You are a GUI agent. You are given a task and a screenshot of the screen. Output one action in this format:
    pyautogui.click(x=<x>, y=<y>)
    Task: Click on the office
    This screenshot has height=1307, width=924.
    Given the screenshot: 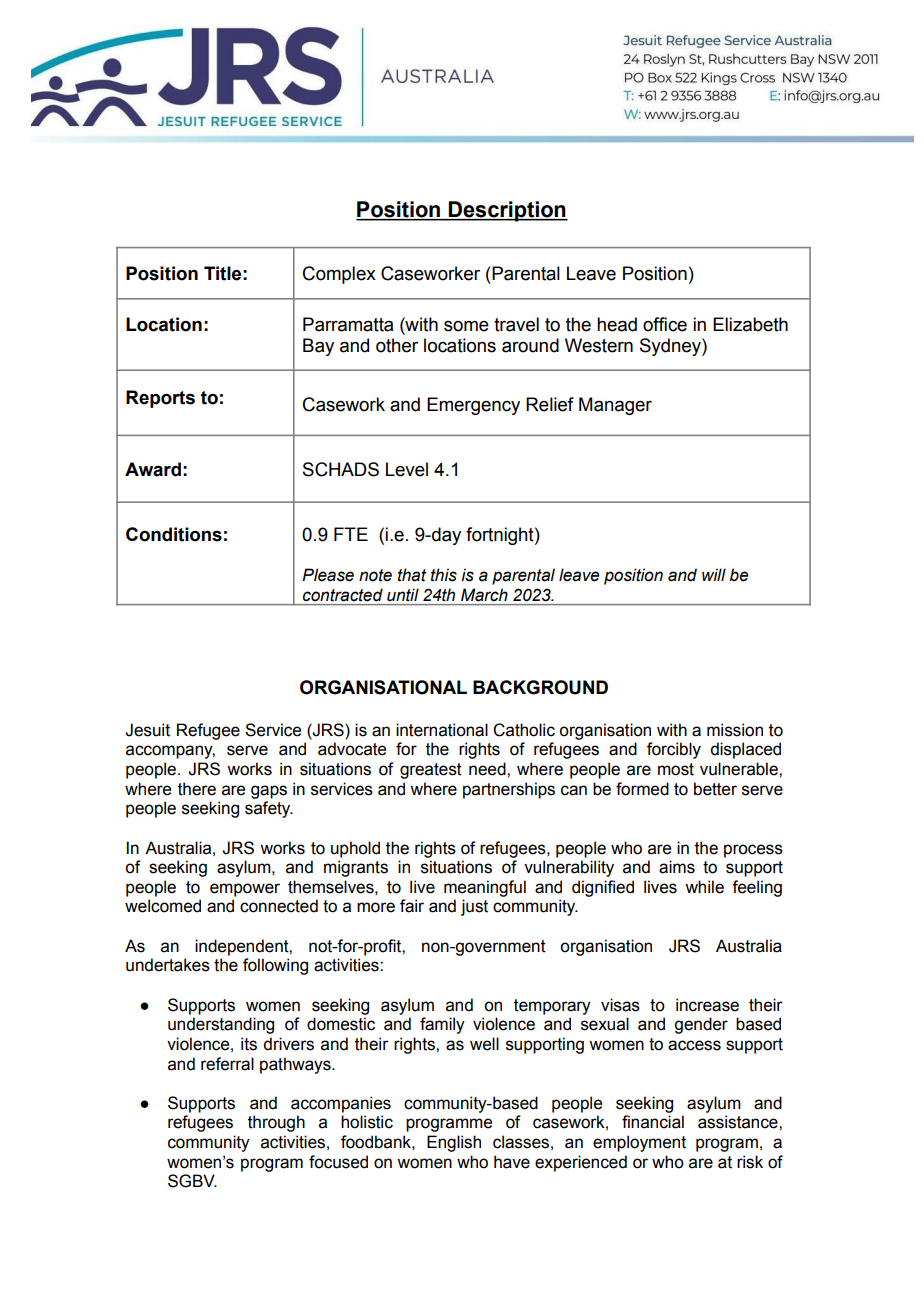 What is the action you would take?
    pyautogui.click(x=665, y=324)
